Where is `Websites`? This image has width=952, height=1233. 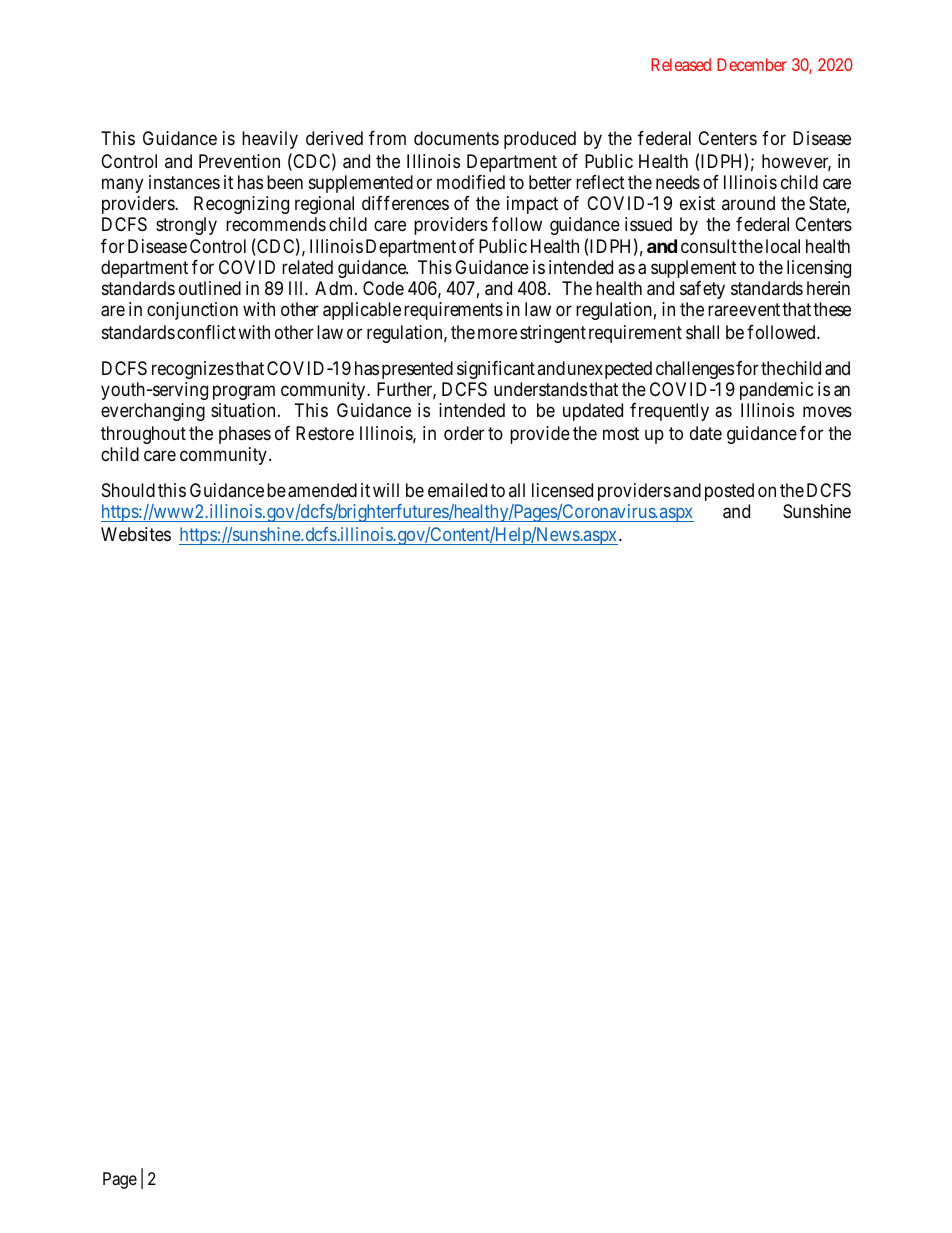 Websites is located at coordinates (136, 534).
